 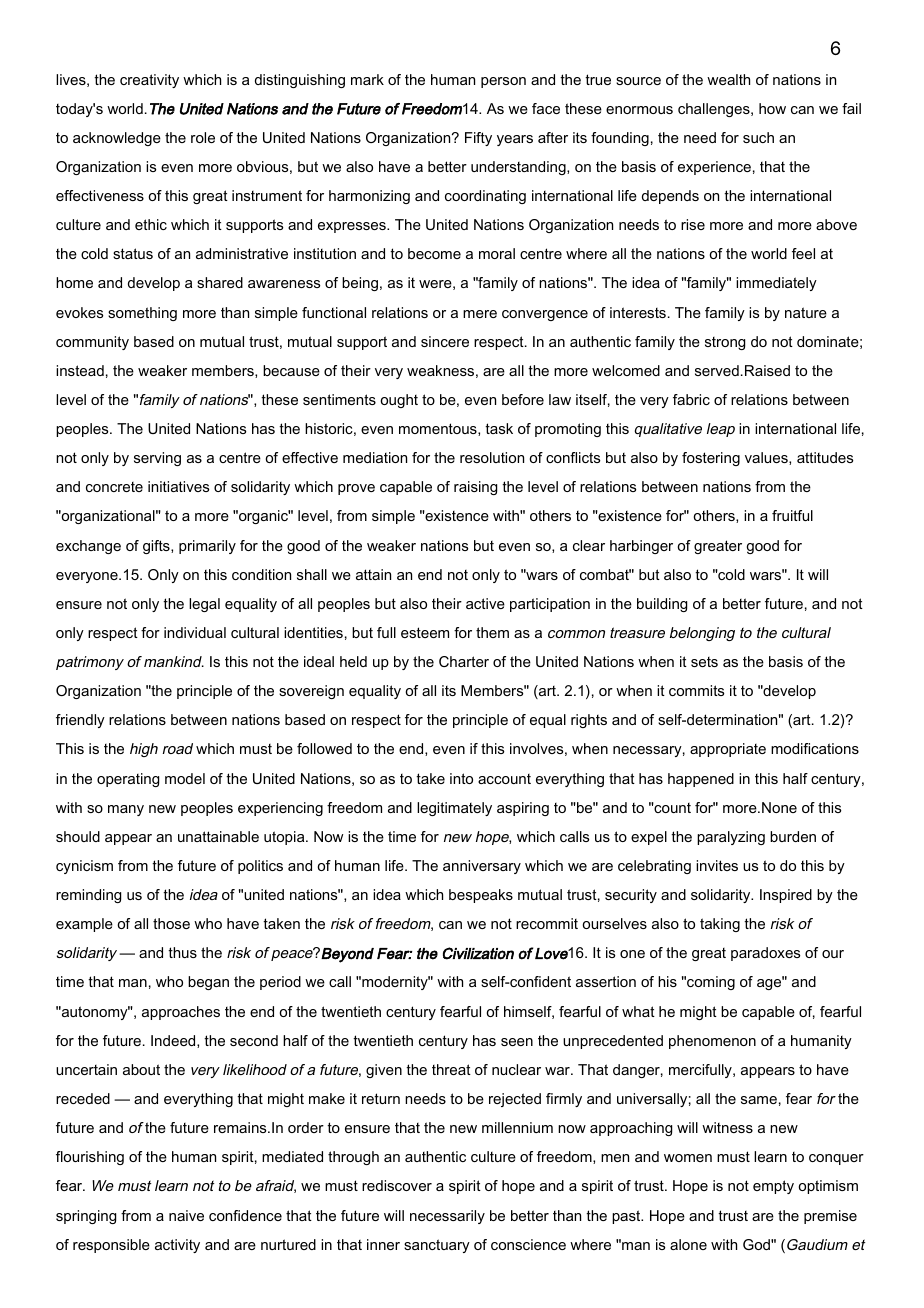 What do you see at coordinates (171, 923) in the page?
I see `those` at bounding box center [171, 923].
